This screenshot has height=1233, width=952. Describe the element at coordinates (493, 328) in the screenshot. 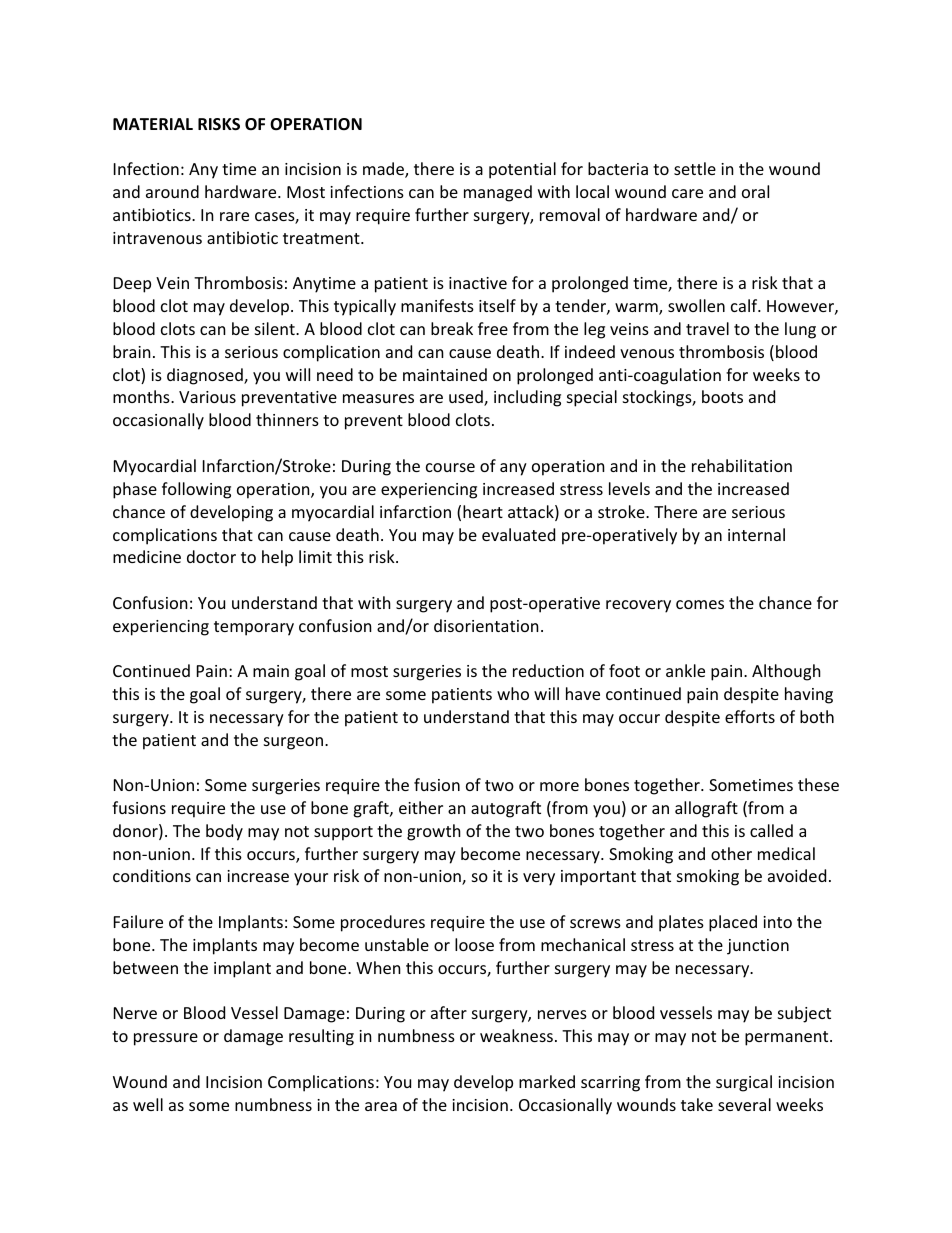

I see `free` at that location.
